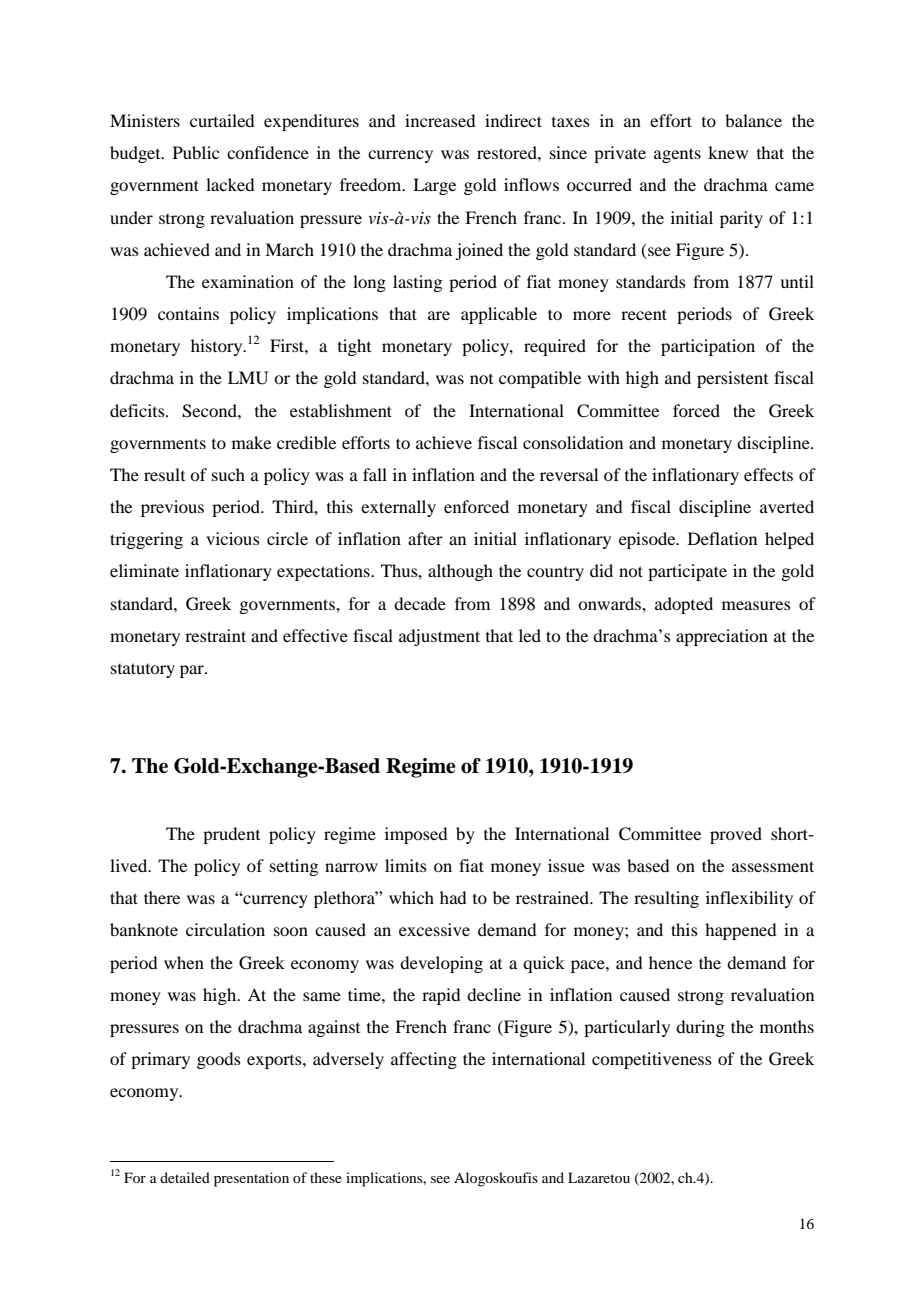 The width and height of the screenshot is (924, 1308). What do you see at coordinates (185, 1177) in the screenshot?
I see `detailed` at bounding box center [185, 1177].
